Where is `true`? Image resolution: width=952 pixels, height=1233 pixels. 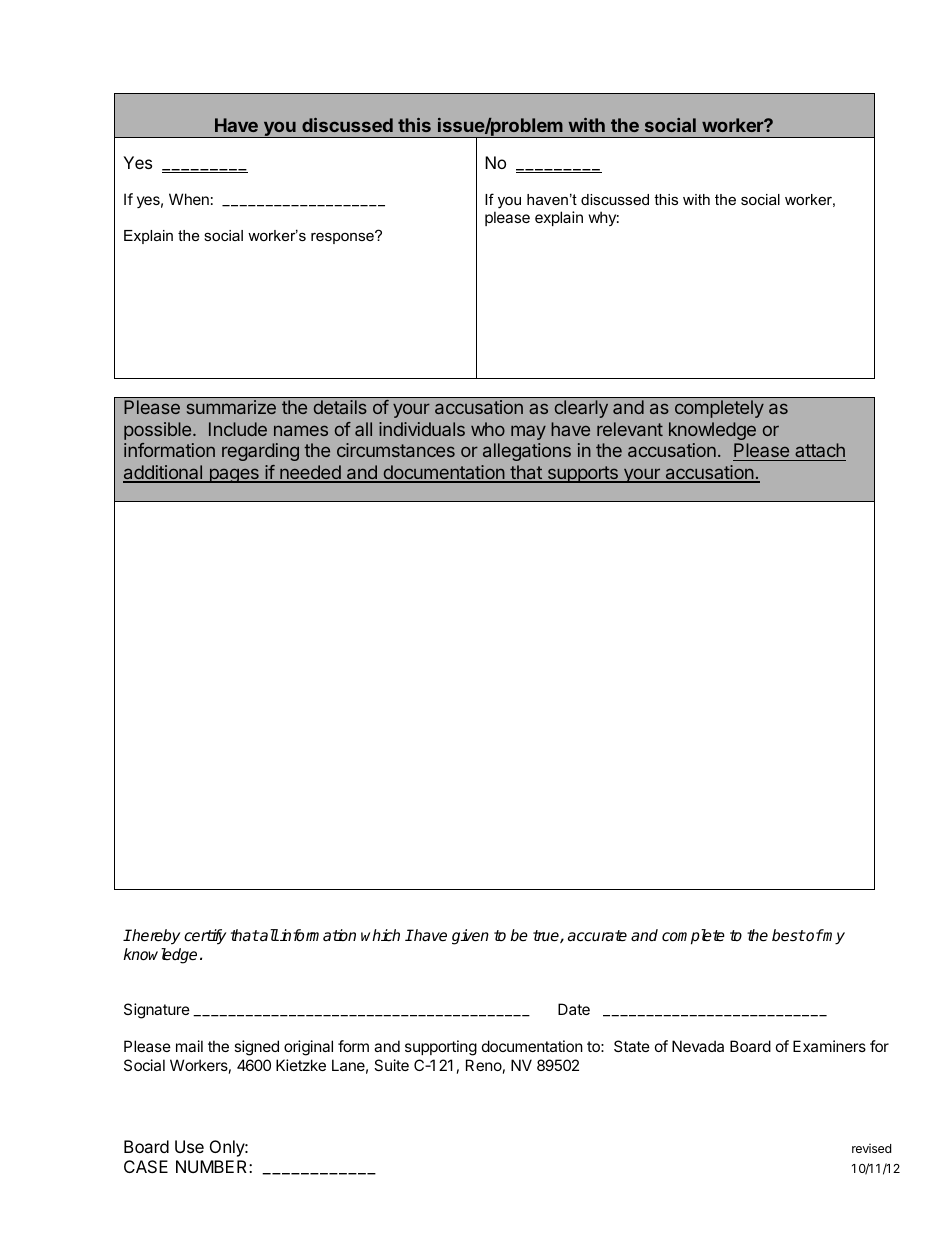
true is located at coordinates (547, 936).
